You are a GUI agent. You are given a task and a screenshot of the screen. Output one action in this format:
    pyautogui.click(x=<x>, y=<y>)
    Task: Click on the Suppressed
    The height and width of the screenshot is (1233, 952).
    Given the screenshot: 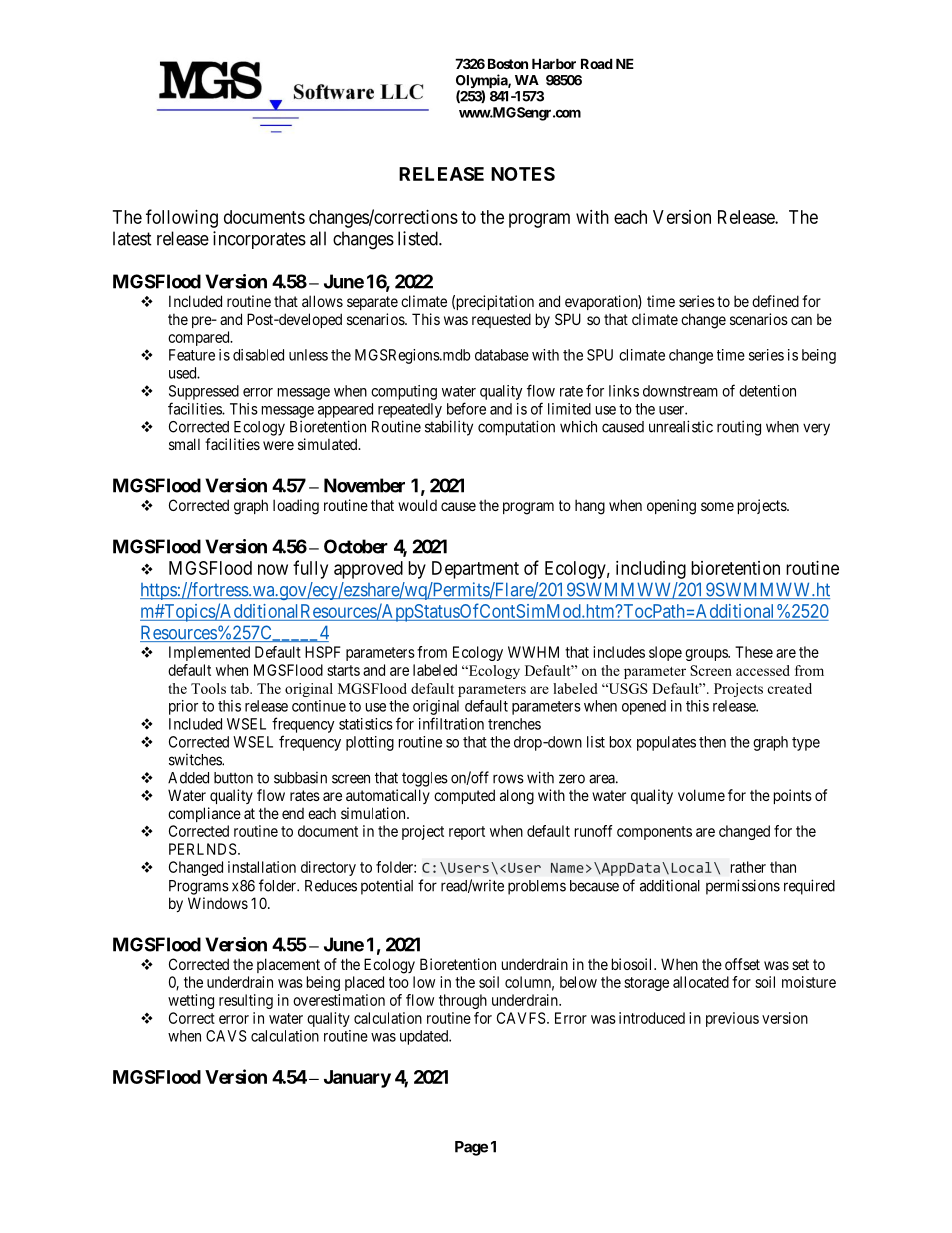 What is the action you would take?
    pyautogui.click(x=204, y=392)
